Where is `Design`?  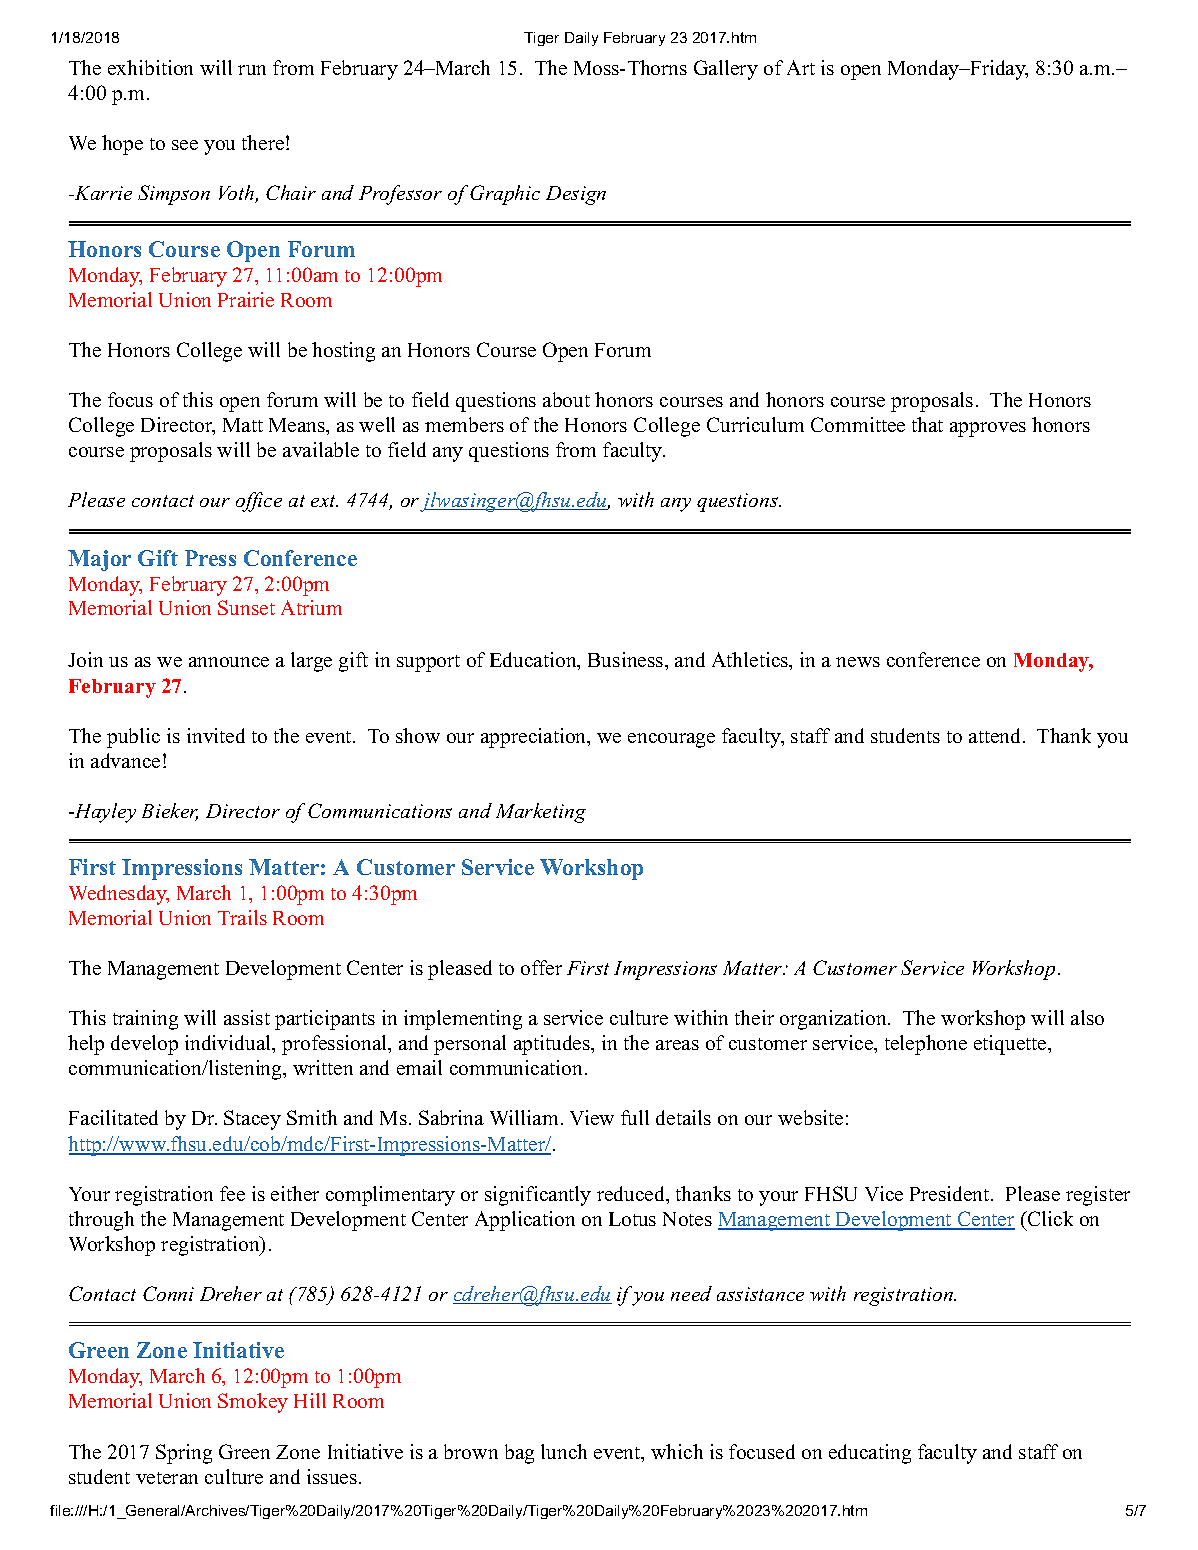 Design is located at coordinates (576, 195).
